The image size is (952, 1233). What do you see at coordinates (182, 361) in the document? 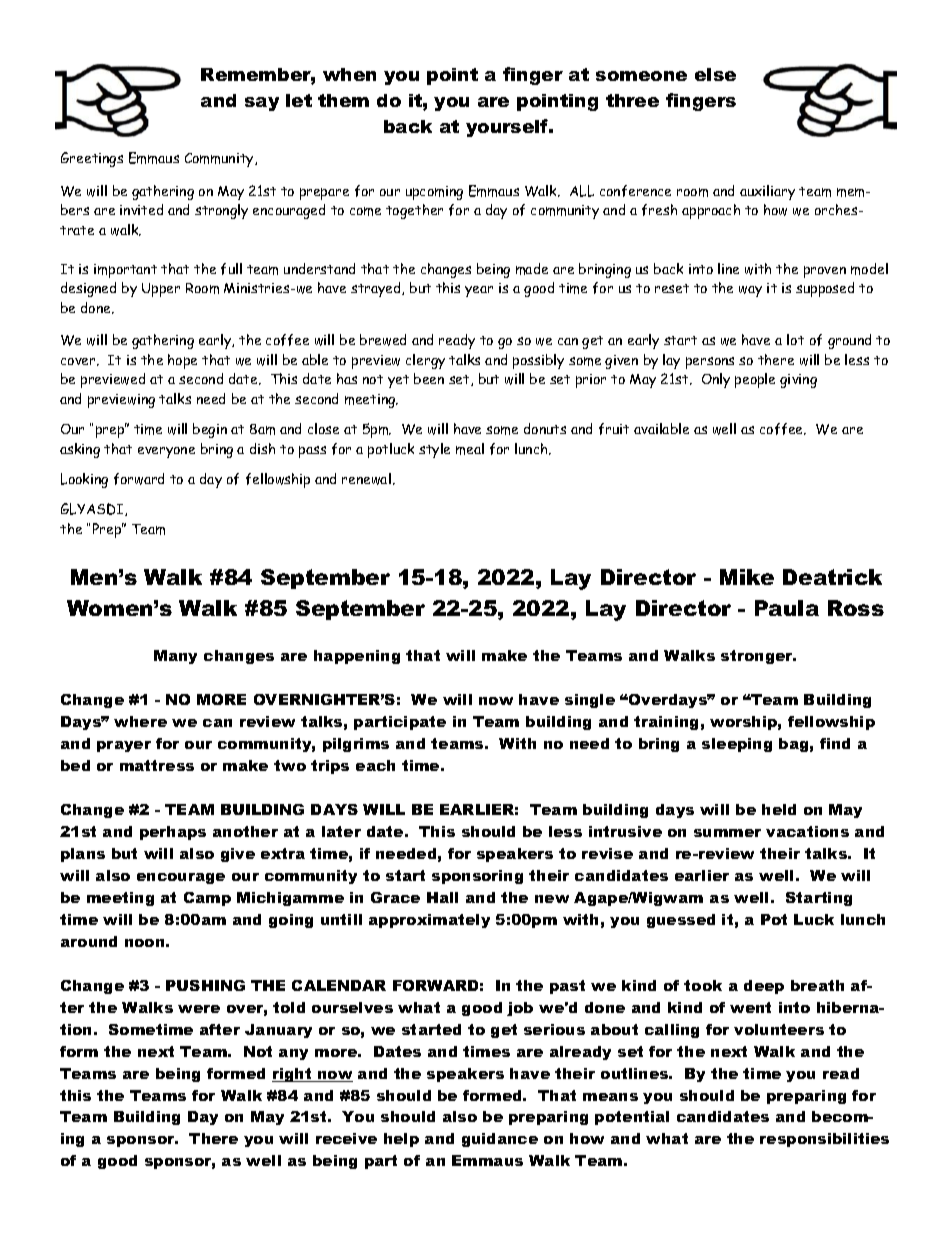
I see `hope` at bounding box center [182, 361].
